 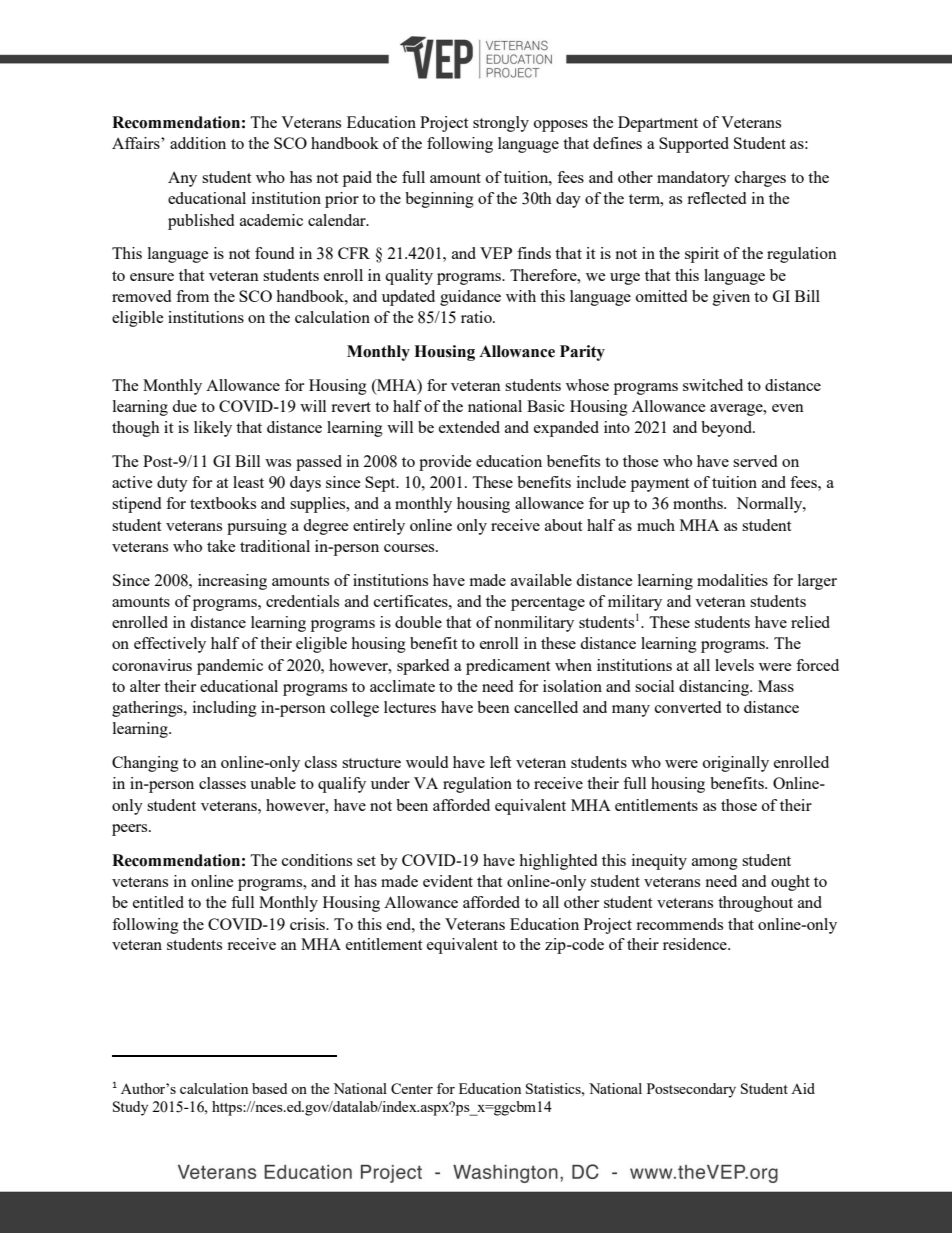 What do you see at coordinates (248, 482) in the screenshot?
I see `least` at bounding box center [248, 482].
